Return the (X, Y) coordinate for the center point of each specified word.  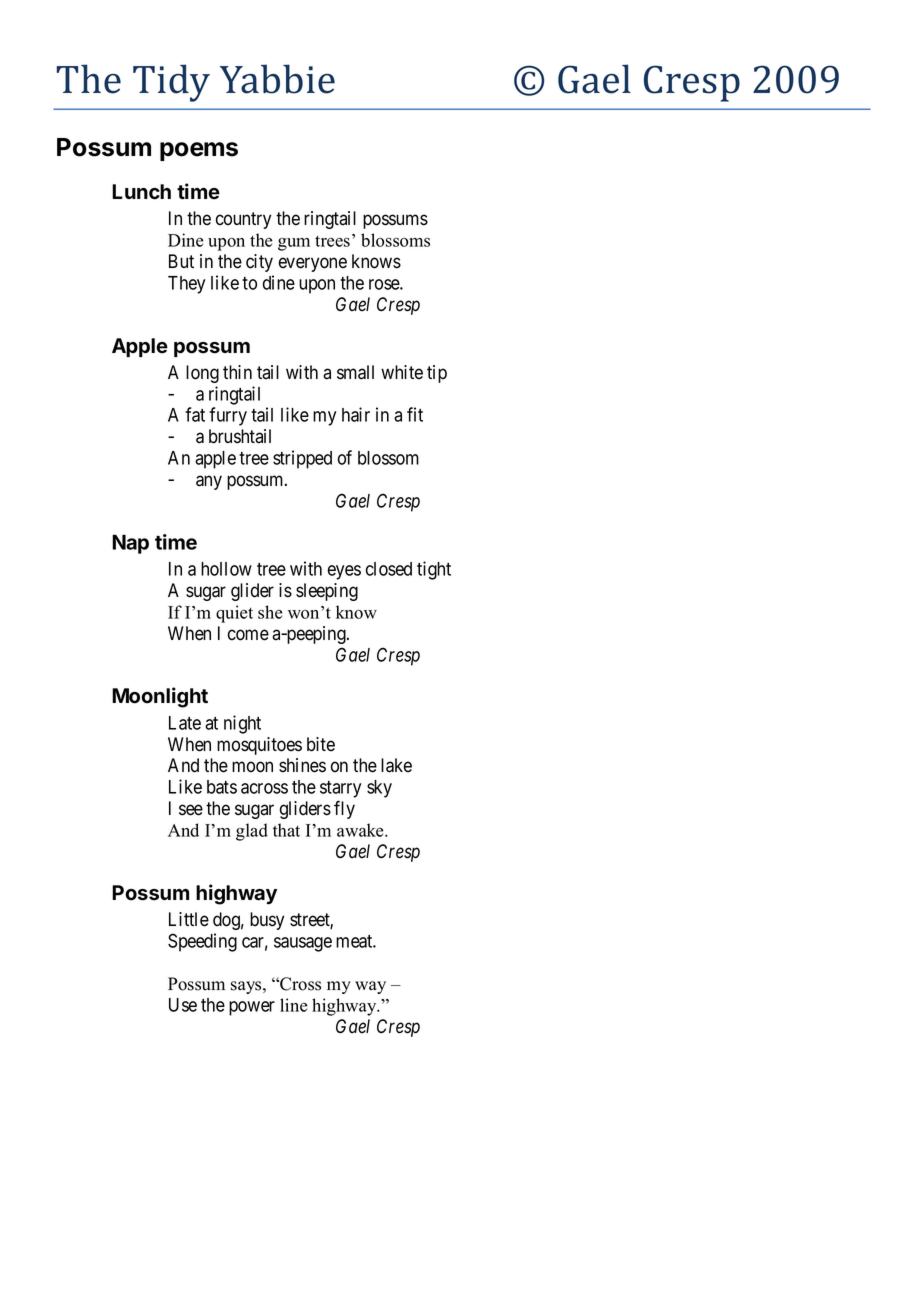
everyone (313, 264)
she (270, 612)
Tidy (171, 83)
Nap (130, 544)
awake (361, 830)
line (293, 1005)
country (243, 220)
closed (389, 569)
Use (183, 1005)
